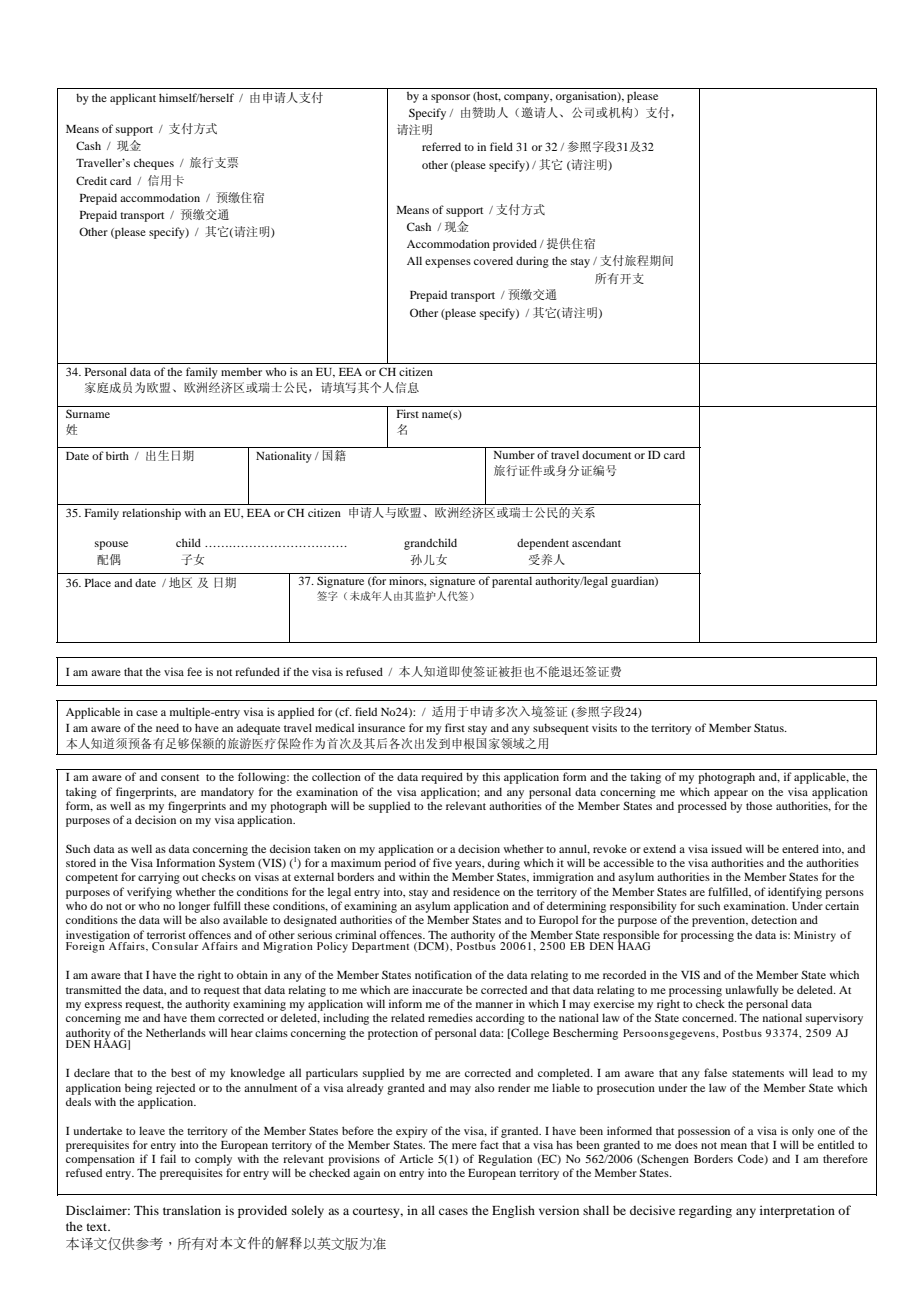 The height and width of the image is (1308, 924). Describe the element at coordinates (797, 1211) in the image. I see `interpretation` at that location.
